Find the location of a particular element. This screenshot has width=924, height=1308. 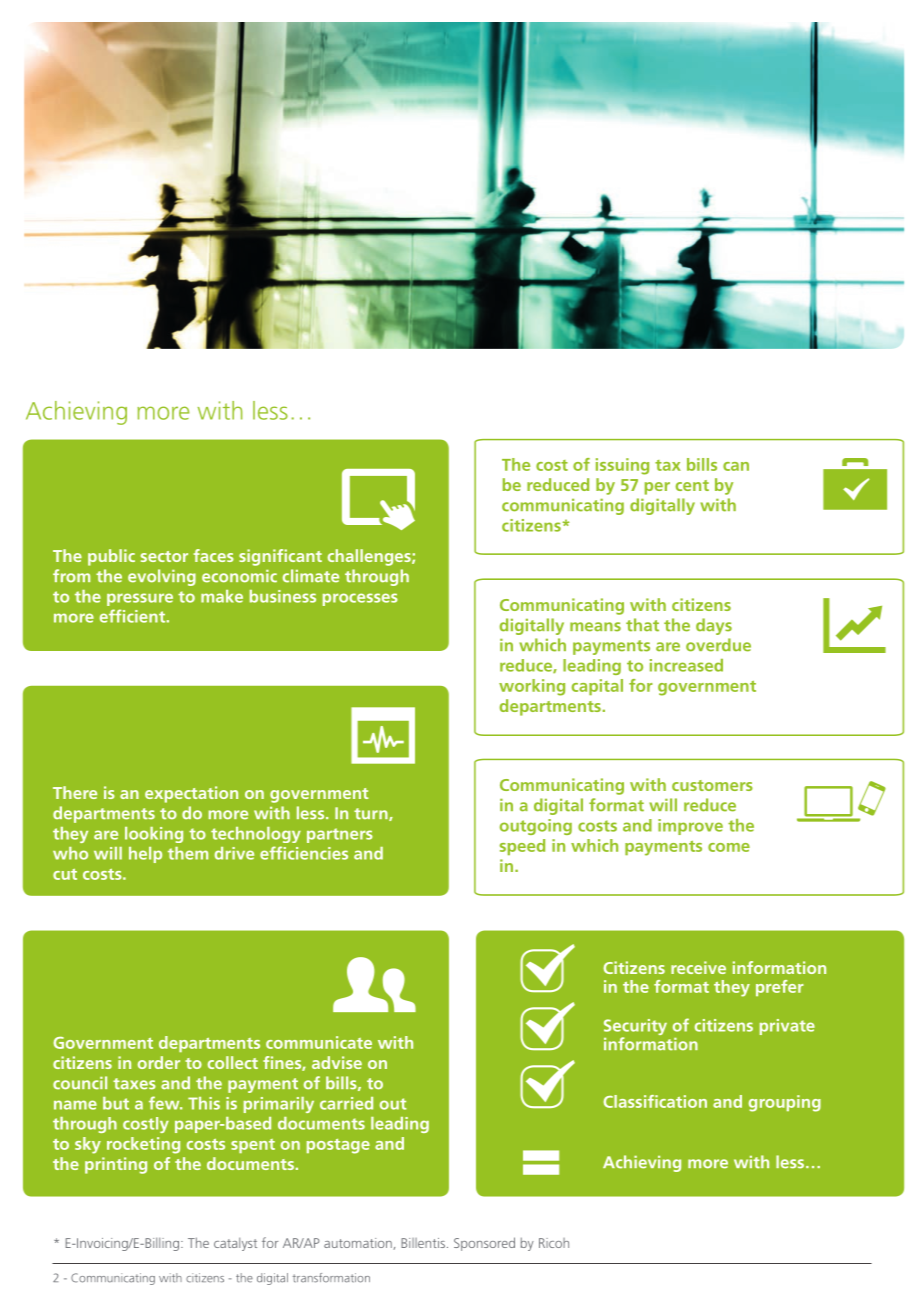

cent is located at coordinates (692, 485).
